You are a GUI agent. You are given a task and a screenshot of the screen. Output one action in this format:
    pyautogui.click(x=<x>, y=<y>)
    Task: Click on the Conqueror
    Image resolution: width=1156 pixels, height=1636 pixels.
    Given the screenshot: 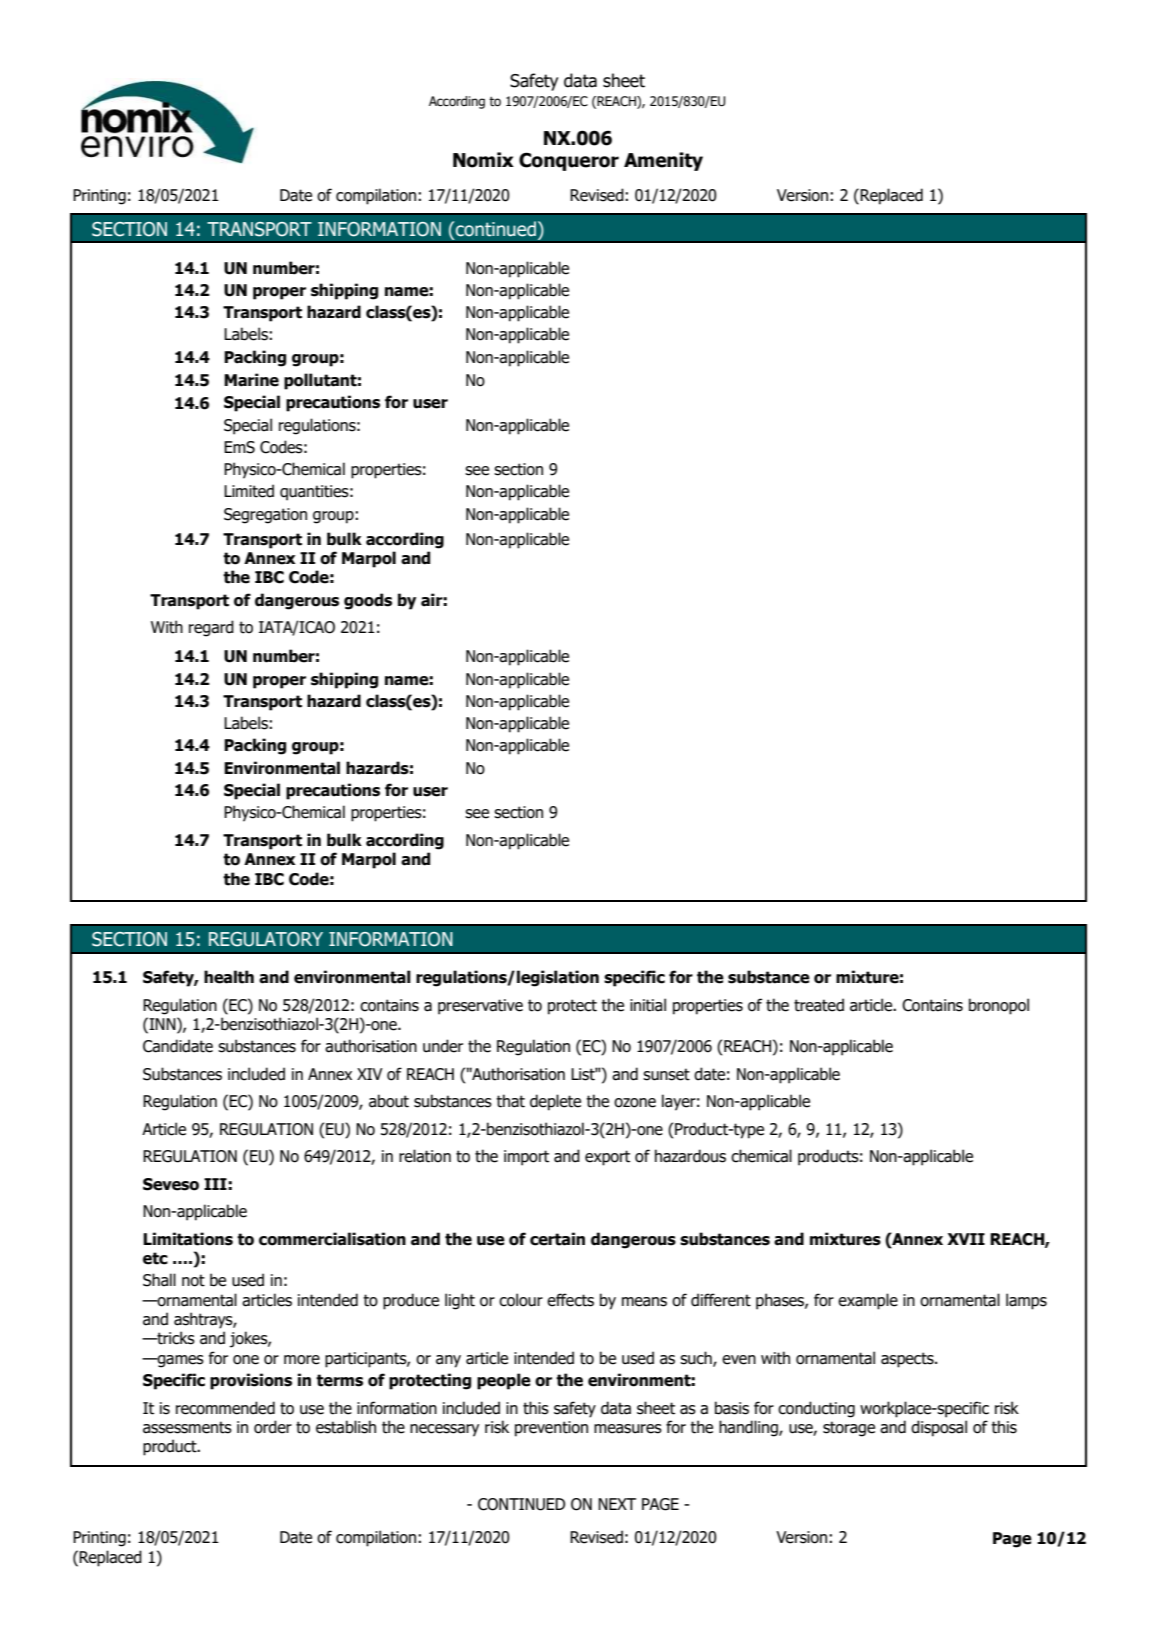 What is the action you would take?
    pyautogui.click(x=569, y=161)
